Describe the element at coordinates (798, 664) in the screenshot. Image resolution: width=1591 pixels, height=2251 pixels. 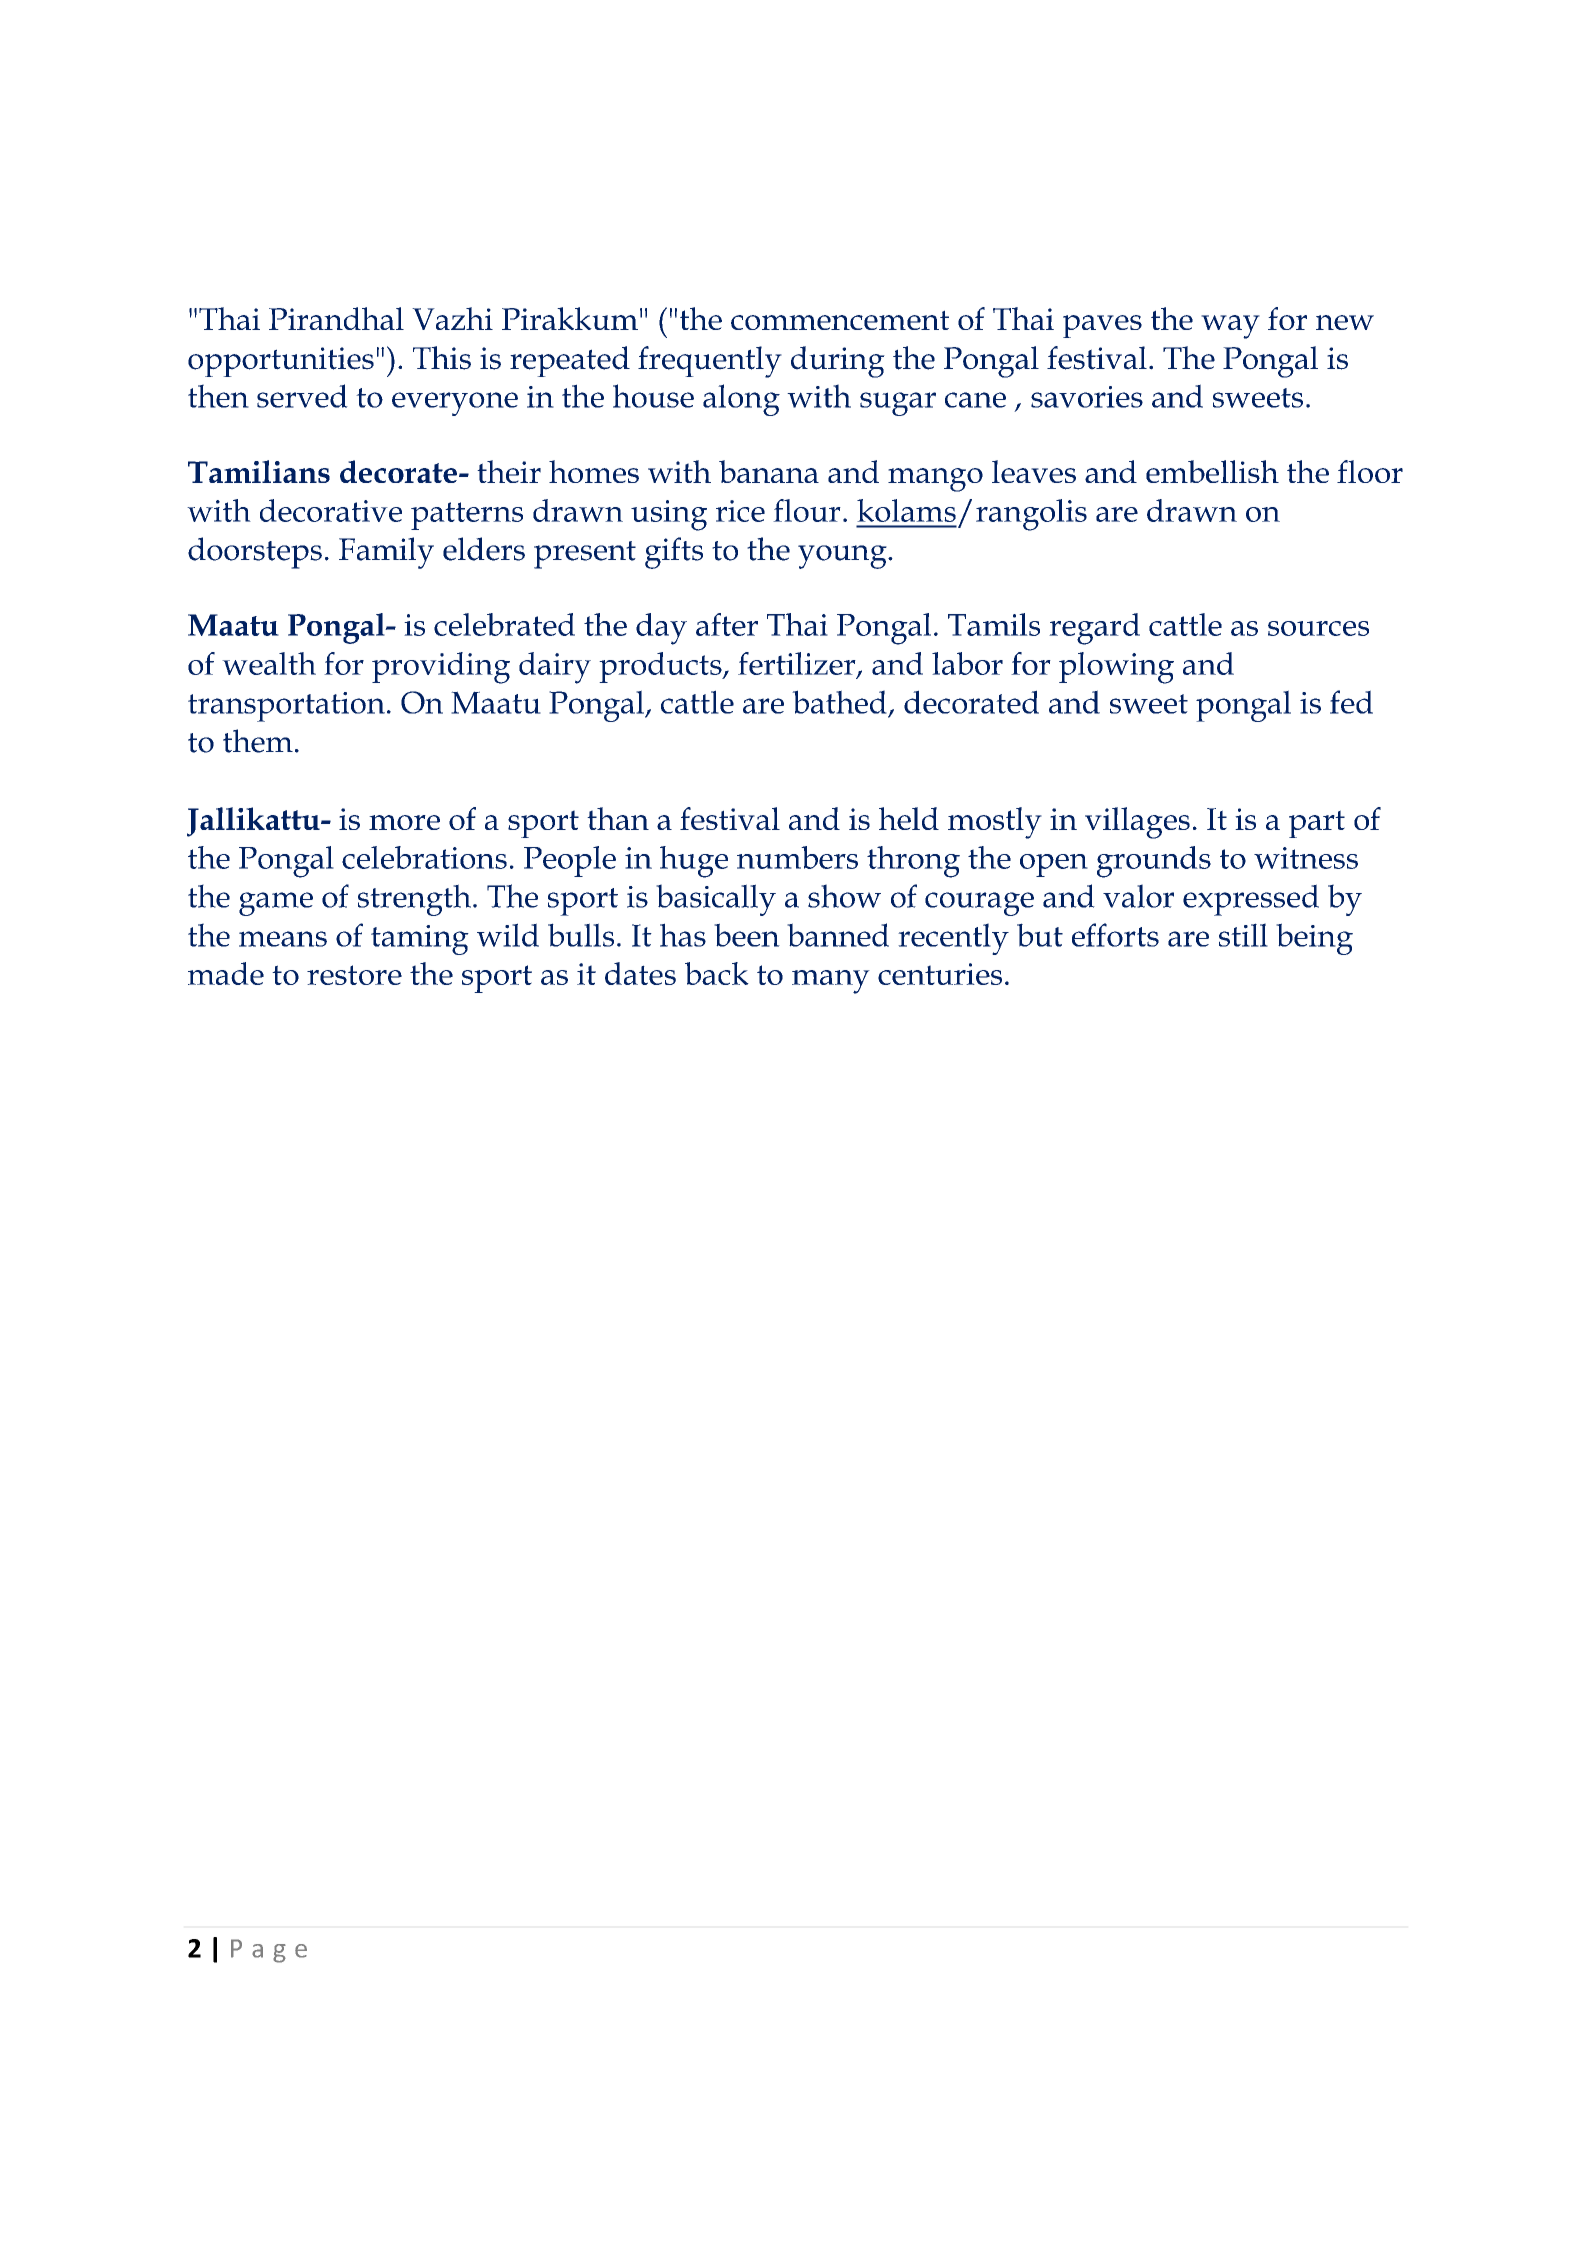
I see `fertilizer` at that location.
